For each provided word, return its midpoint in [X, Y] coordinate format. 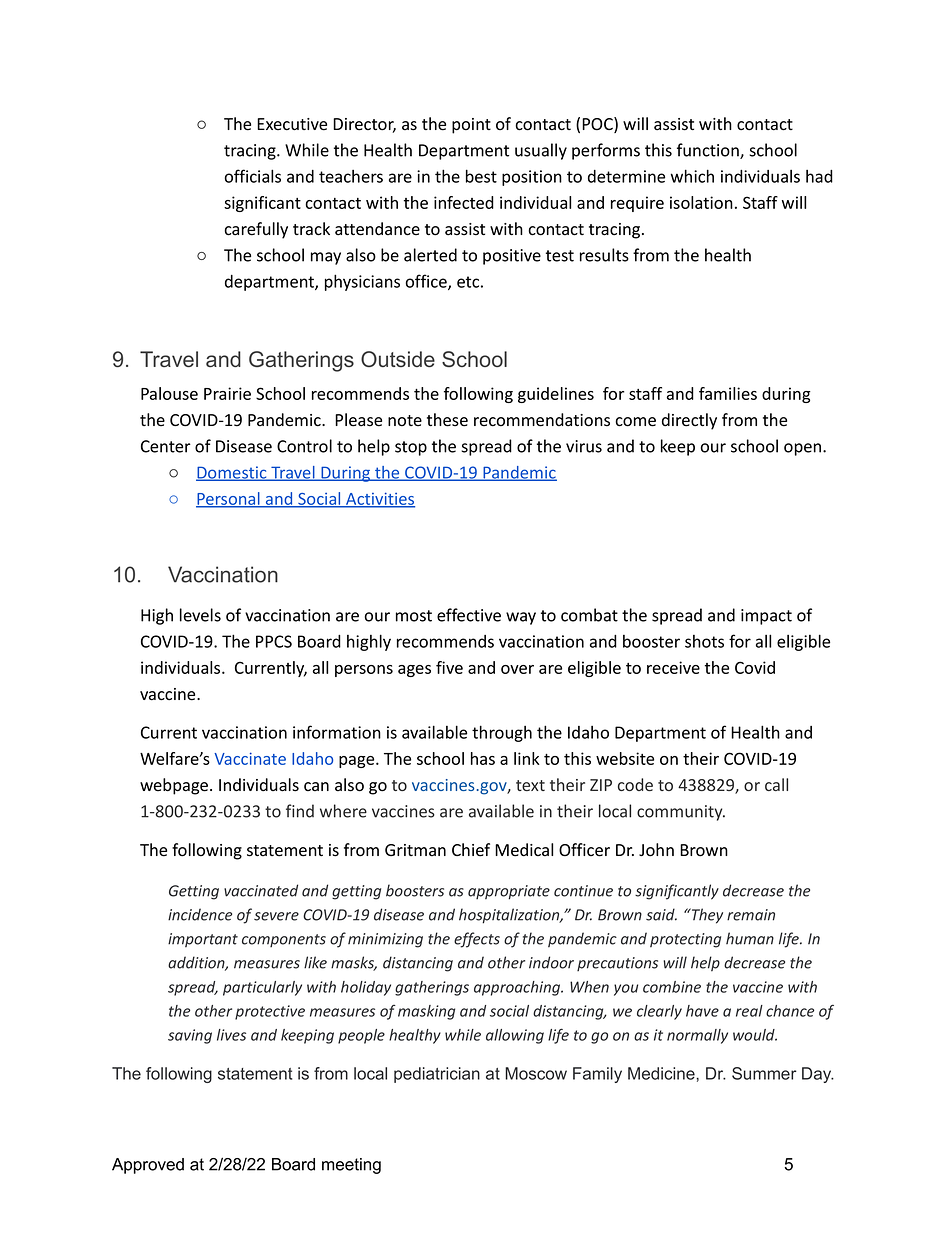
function [709, 151]
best [481, 176]
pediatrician [437, 1075]
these [447, 420]
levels [200, 615]
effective [469, 615]
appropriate [509, 892]
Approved [148, 1166]
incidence [200, 914]
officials [253, 176]
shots [704, 641]
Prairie [227, 393]
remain [751, 915]
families [728, 393]
